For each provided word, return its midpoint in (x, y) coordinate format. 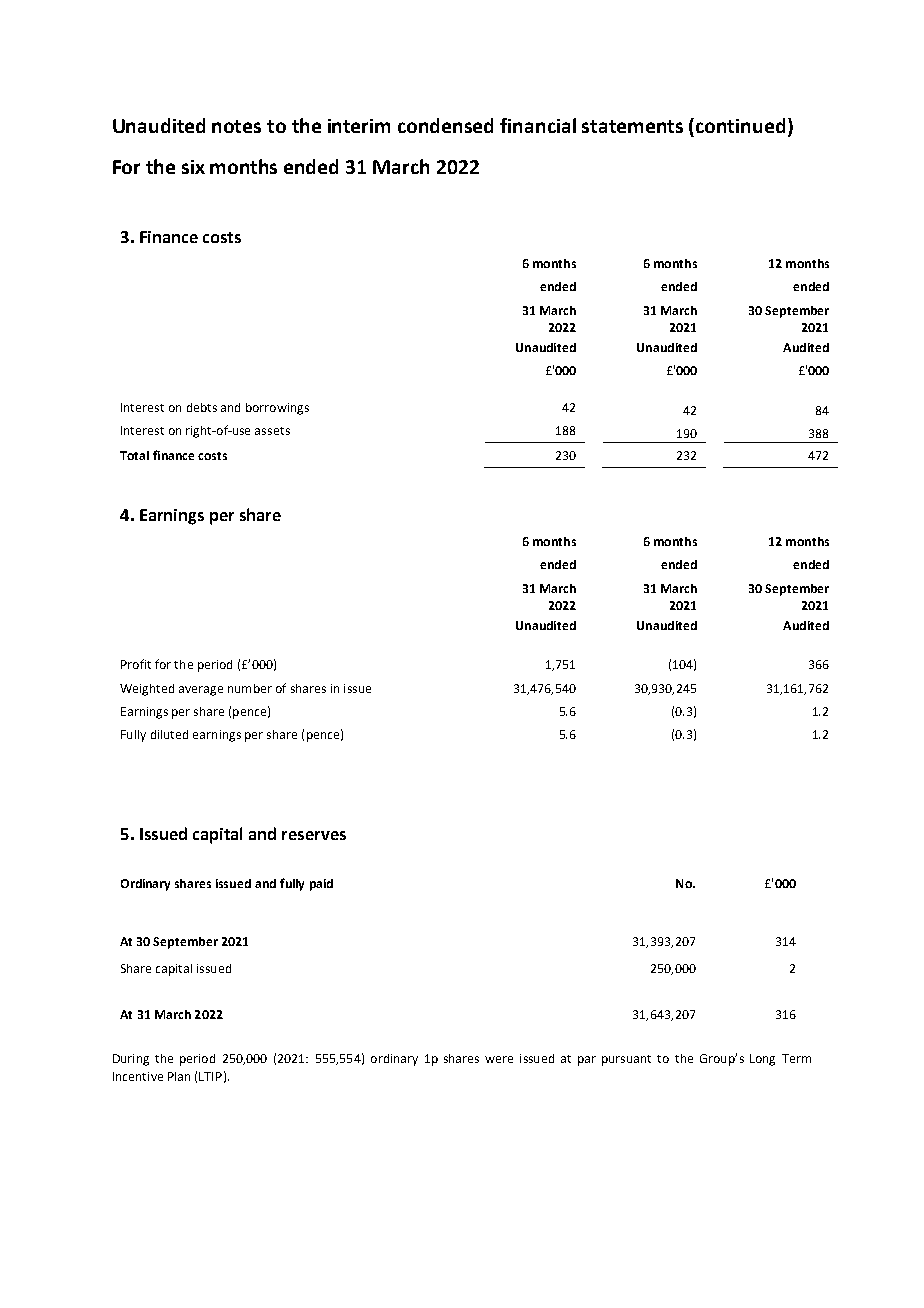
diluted (169, 734)
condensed (445, 125)
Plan (179, 1076)
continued (740, 125)
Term (796, 1058)
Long (762, 1060)
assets (272, 431)
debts (202, 407)
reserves (314, 835)
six (193, 167)
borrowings (277, 409)
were (499, 1059)
